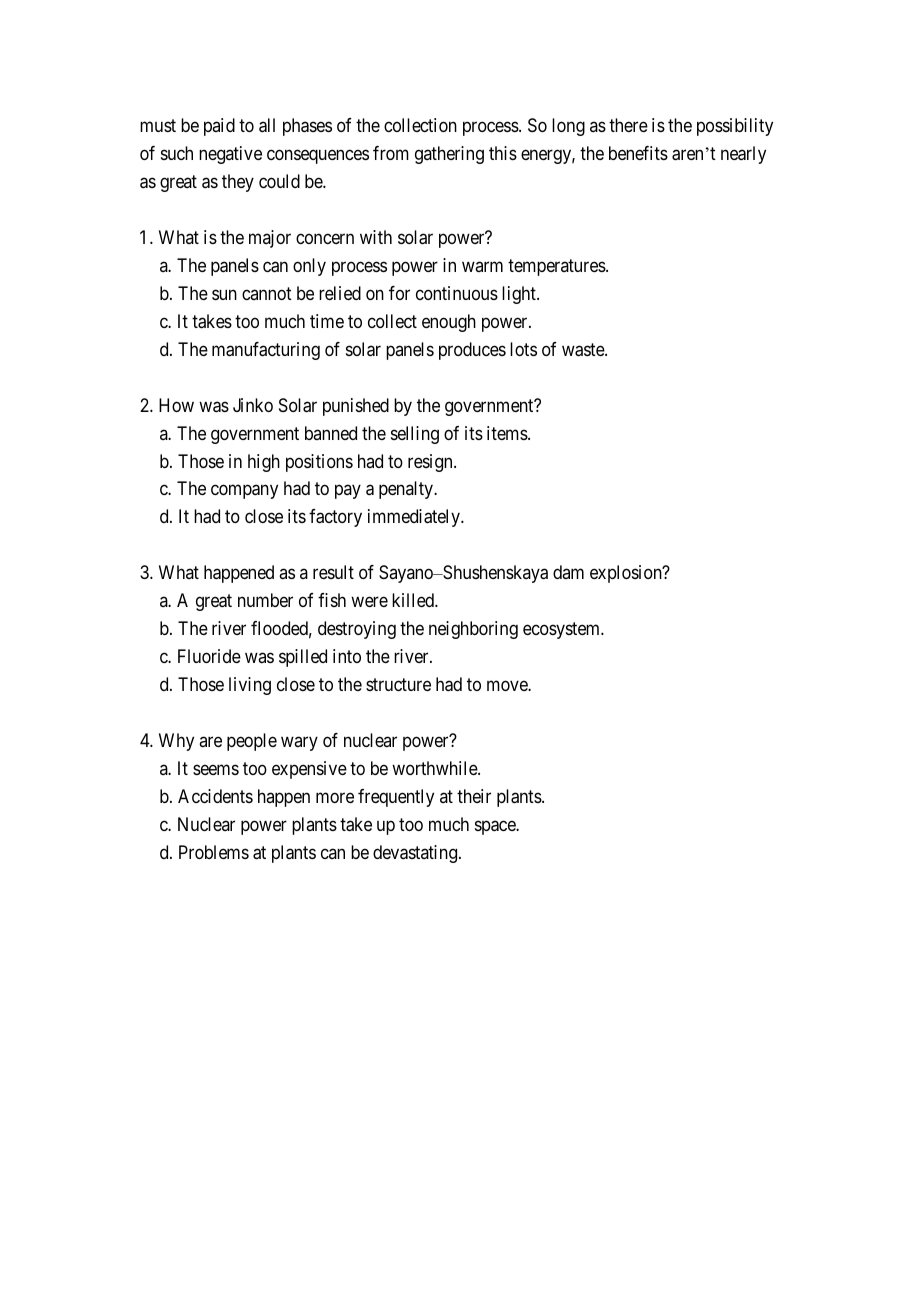 This screenshot has height=1308, width=924. I want to click on gathering, so click(449, 155).
